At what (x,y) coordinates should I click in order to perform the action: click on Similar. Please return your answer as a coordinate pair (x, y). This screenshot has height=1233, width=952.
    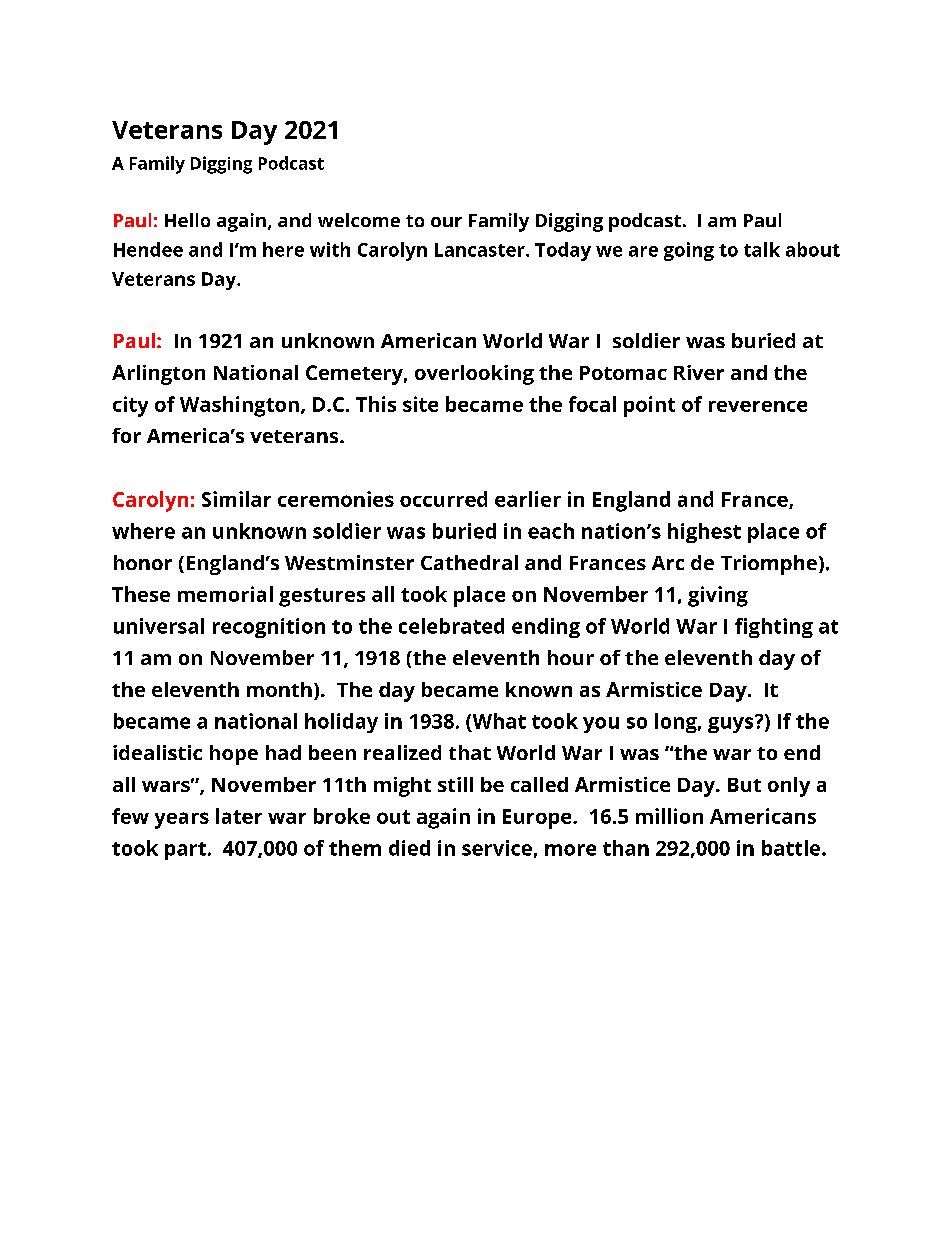
    Looking at the image, I should click on (236, 499).
